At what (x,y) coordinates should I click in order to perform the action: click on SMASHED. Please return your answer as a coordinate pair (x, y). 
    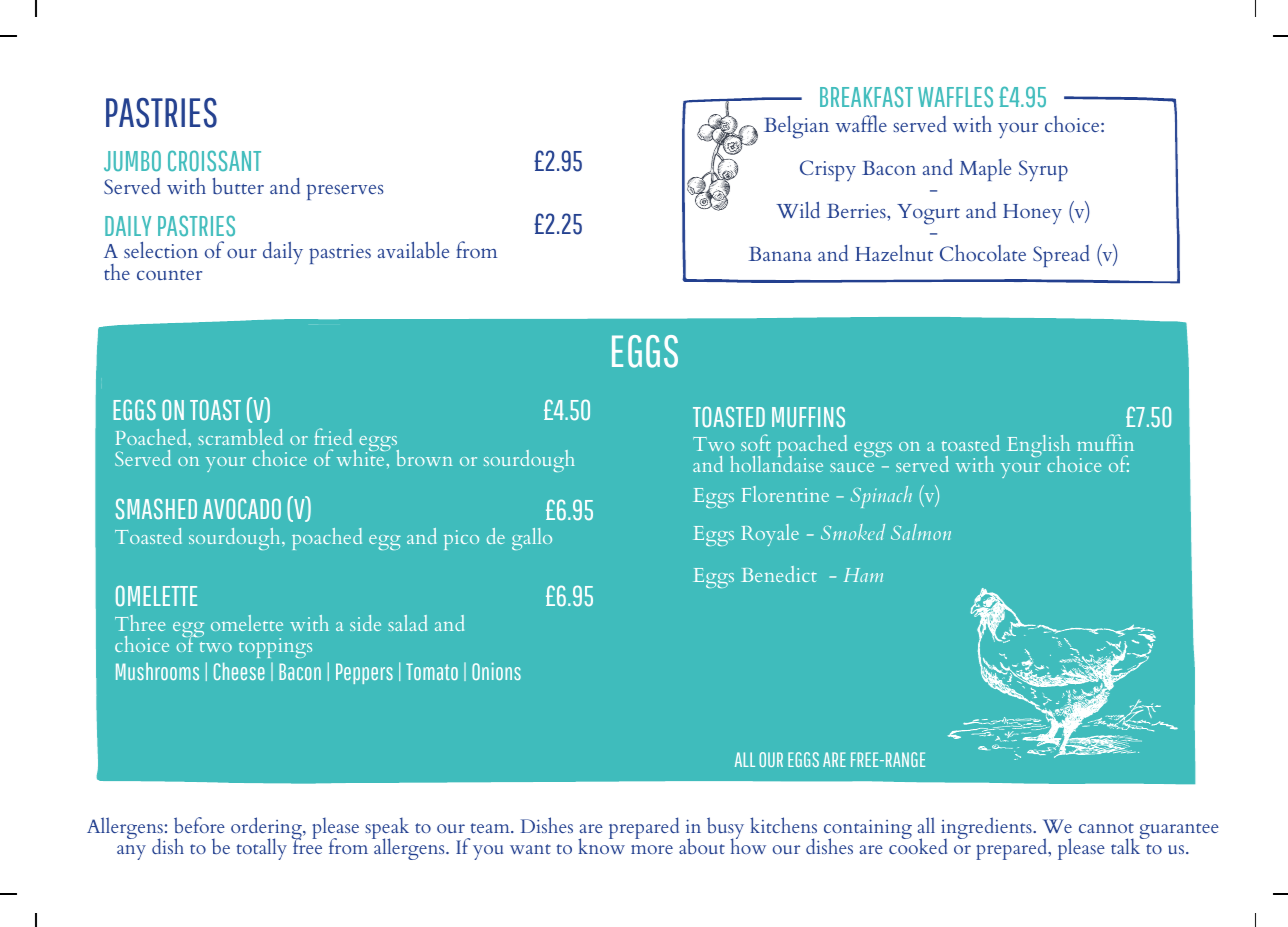
    Looking at the image, I should click on (156, 508).
